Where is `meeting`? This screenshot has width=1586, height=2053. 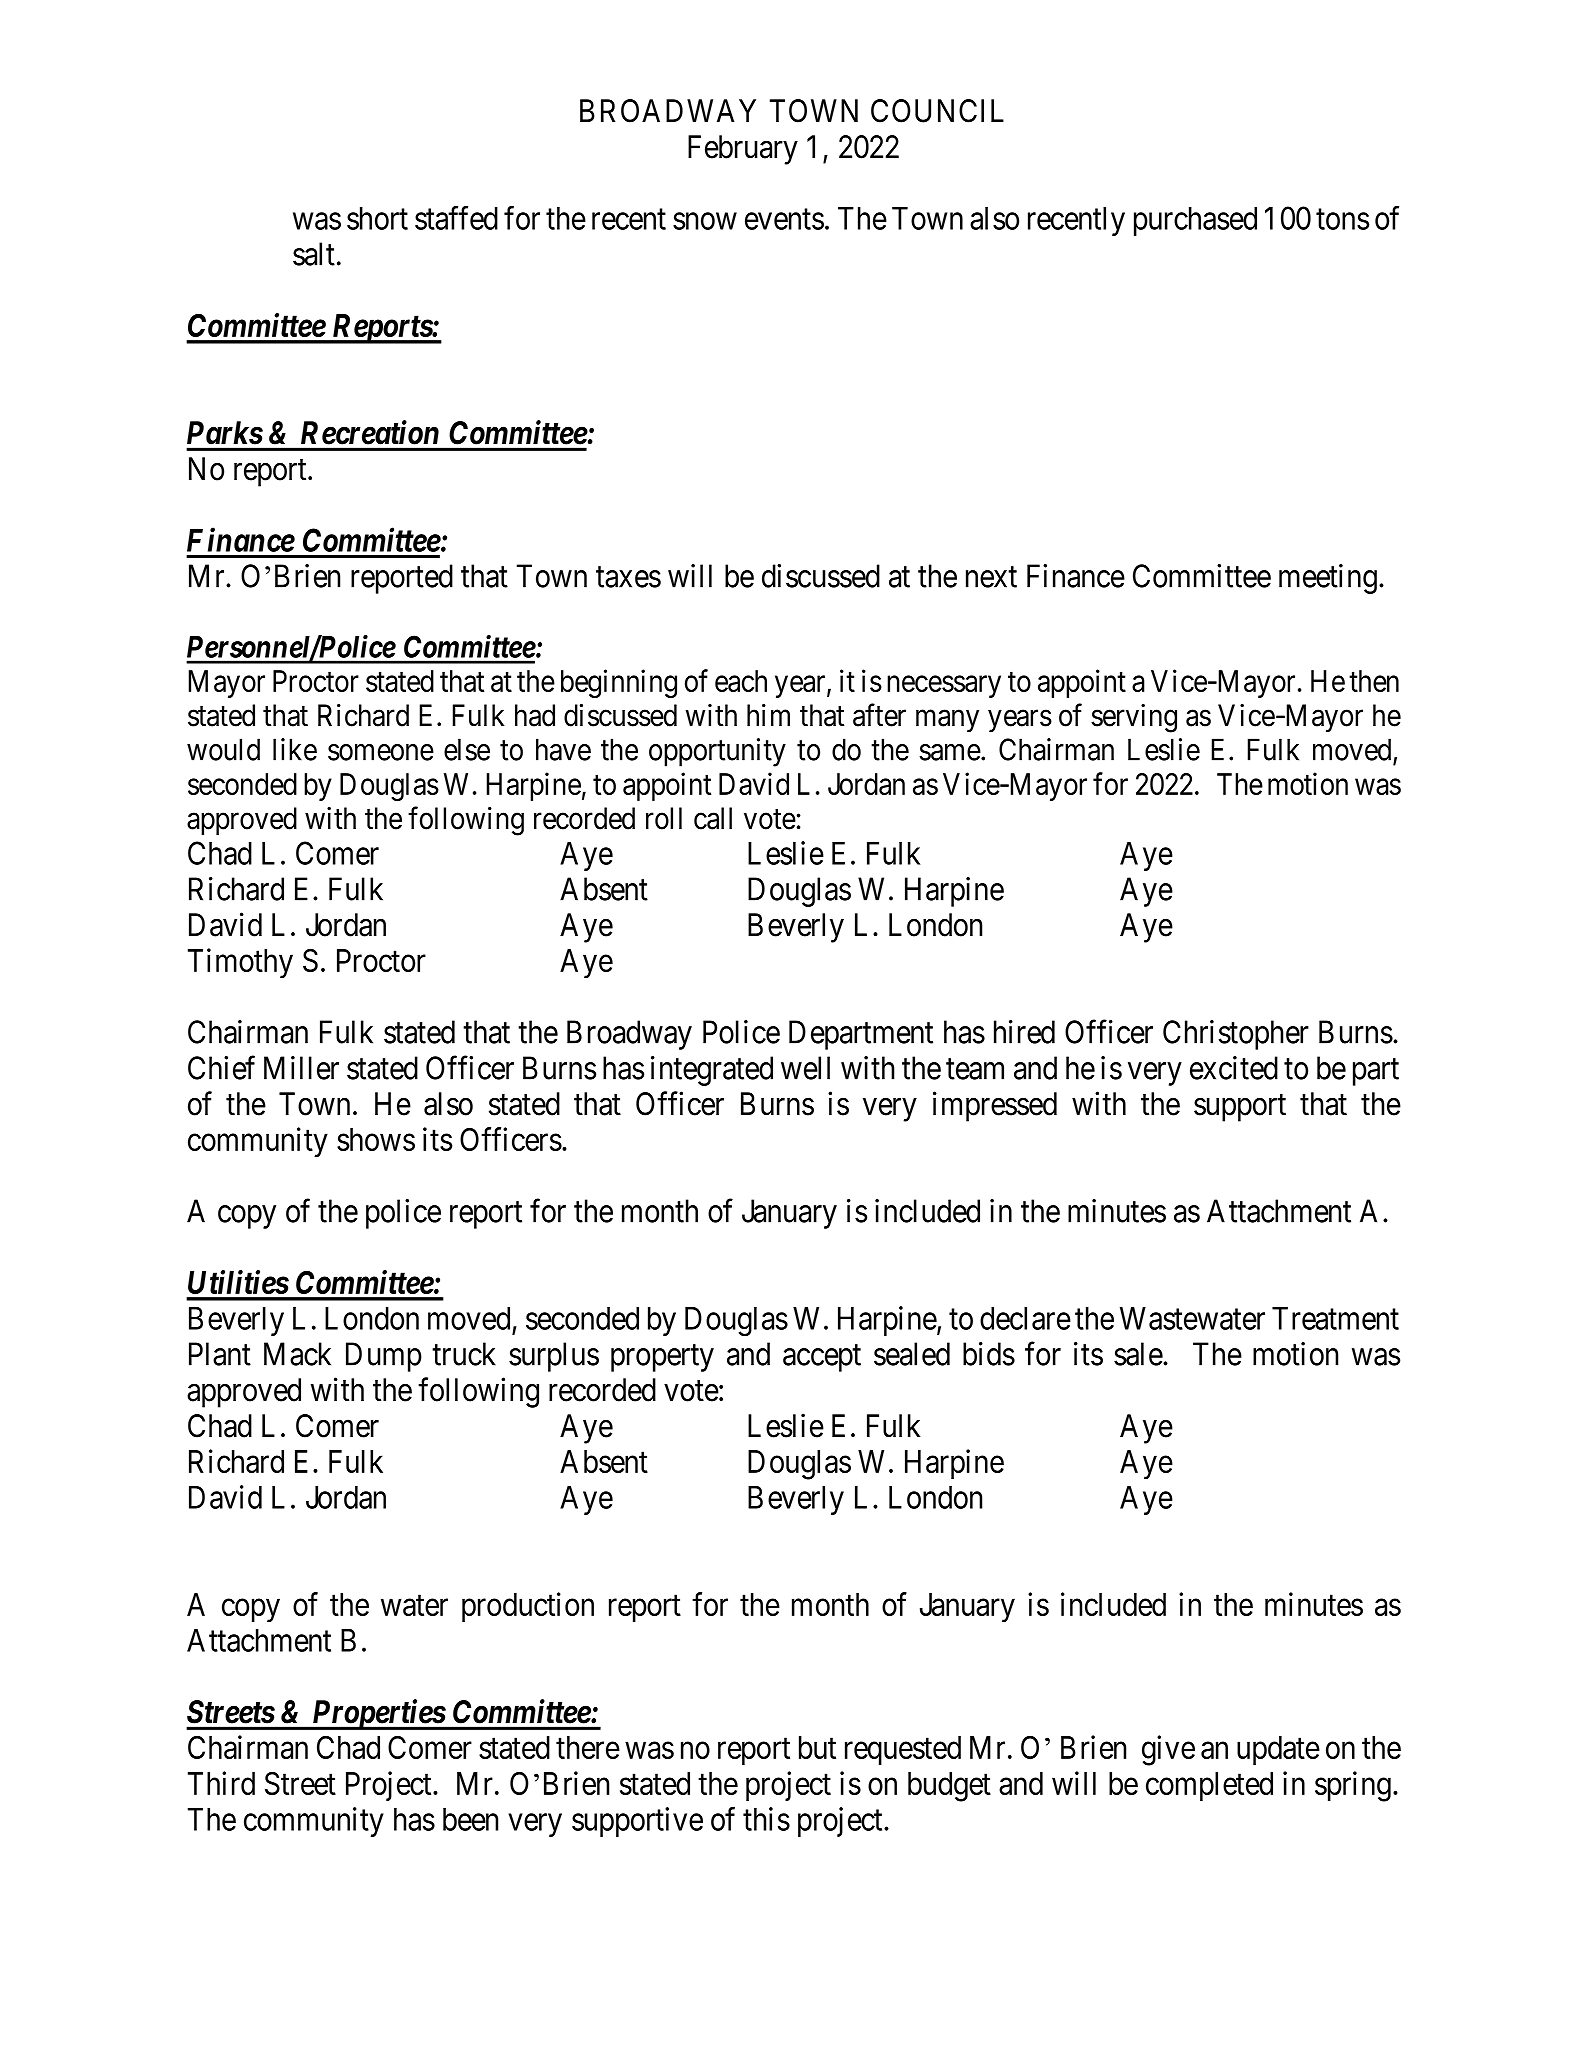
meeting is located at coordinates (1328, 579).
